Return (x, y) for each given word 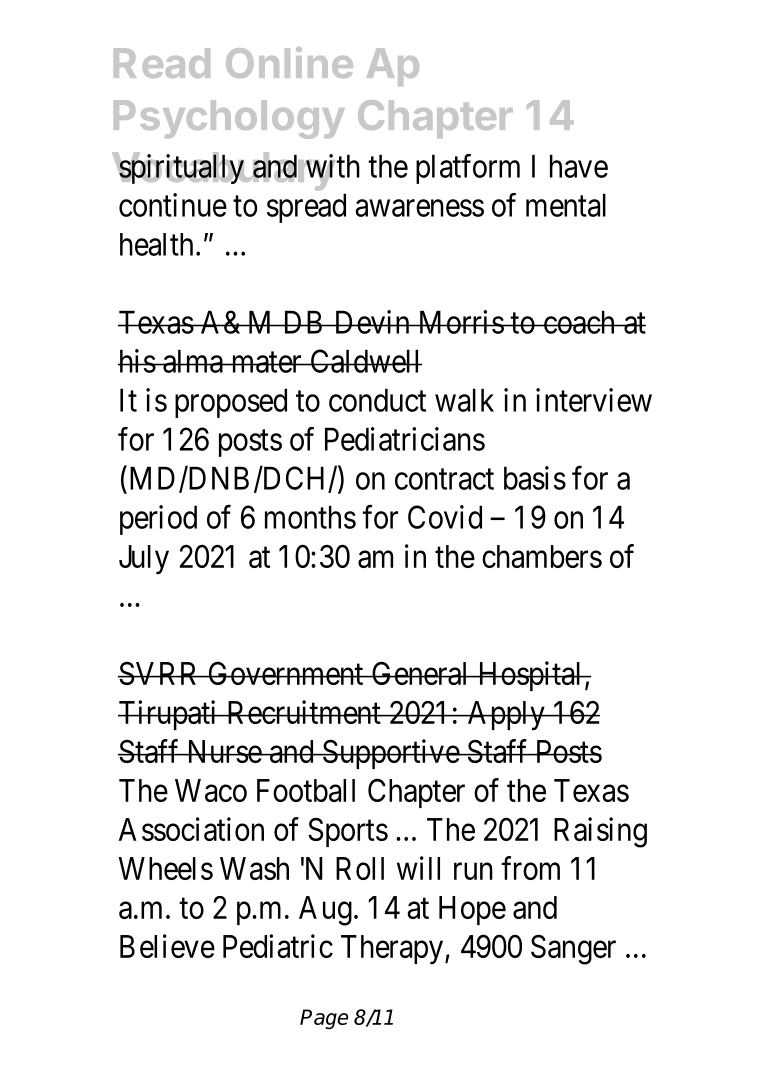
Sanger (573, 949)
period (158, 520)
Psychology (229, 119)
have (579, 166)
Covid (445, 517)
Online (289, 62)
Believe (167, 946)
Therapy (392, 950)
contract (444, 479)
